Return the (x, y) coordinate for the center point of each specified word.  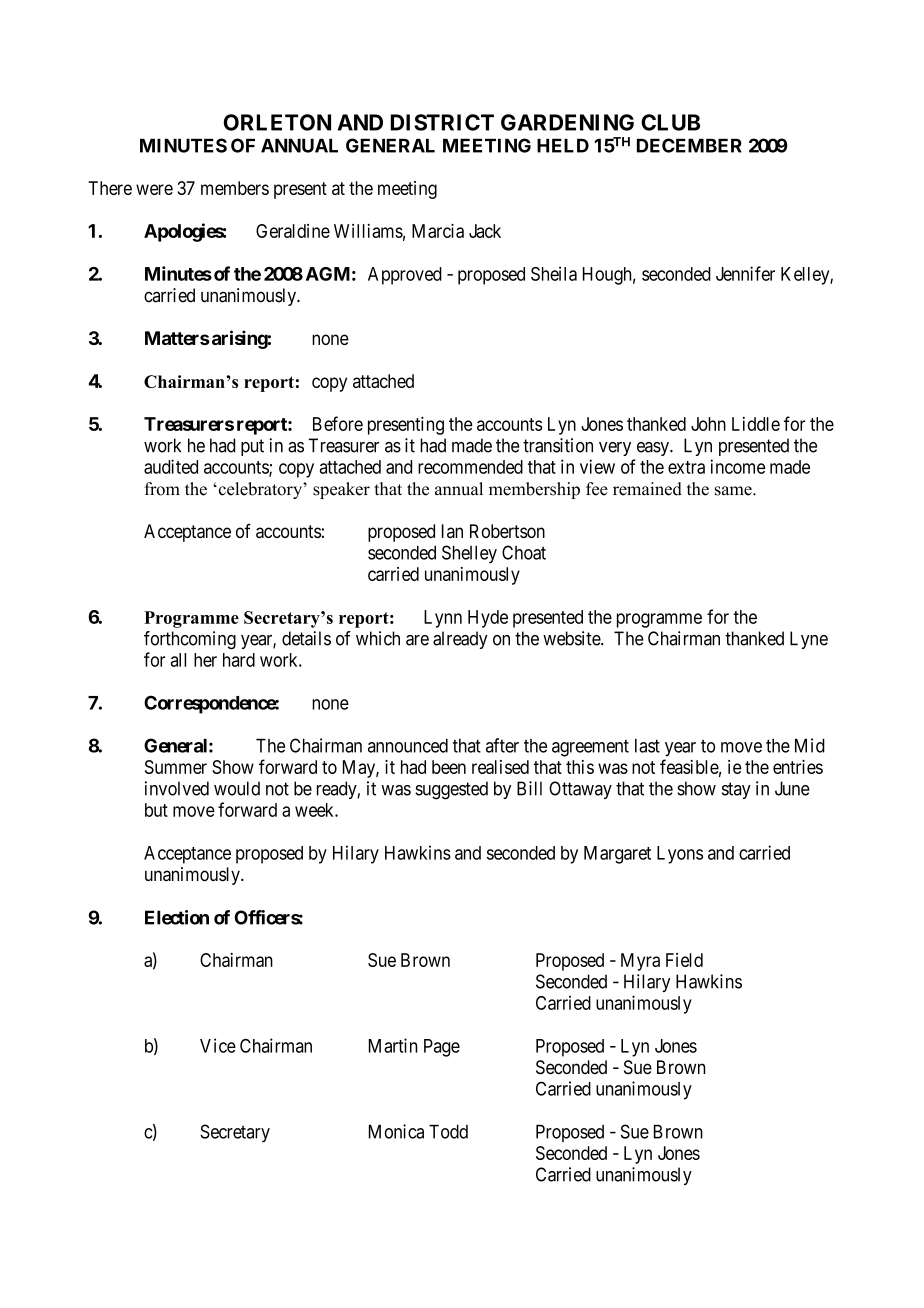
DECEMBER (689, 145)
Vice (218, 1045)
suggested (451, 790)
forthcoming (190, 640)
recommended (470, 467)
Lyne (809, 640)
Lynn (443, 619)
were (154, 189)
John (708, 424)
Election (177, 917)
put (252, 447)
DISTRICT (442, 122)
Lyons (680, 855)
